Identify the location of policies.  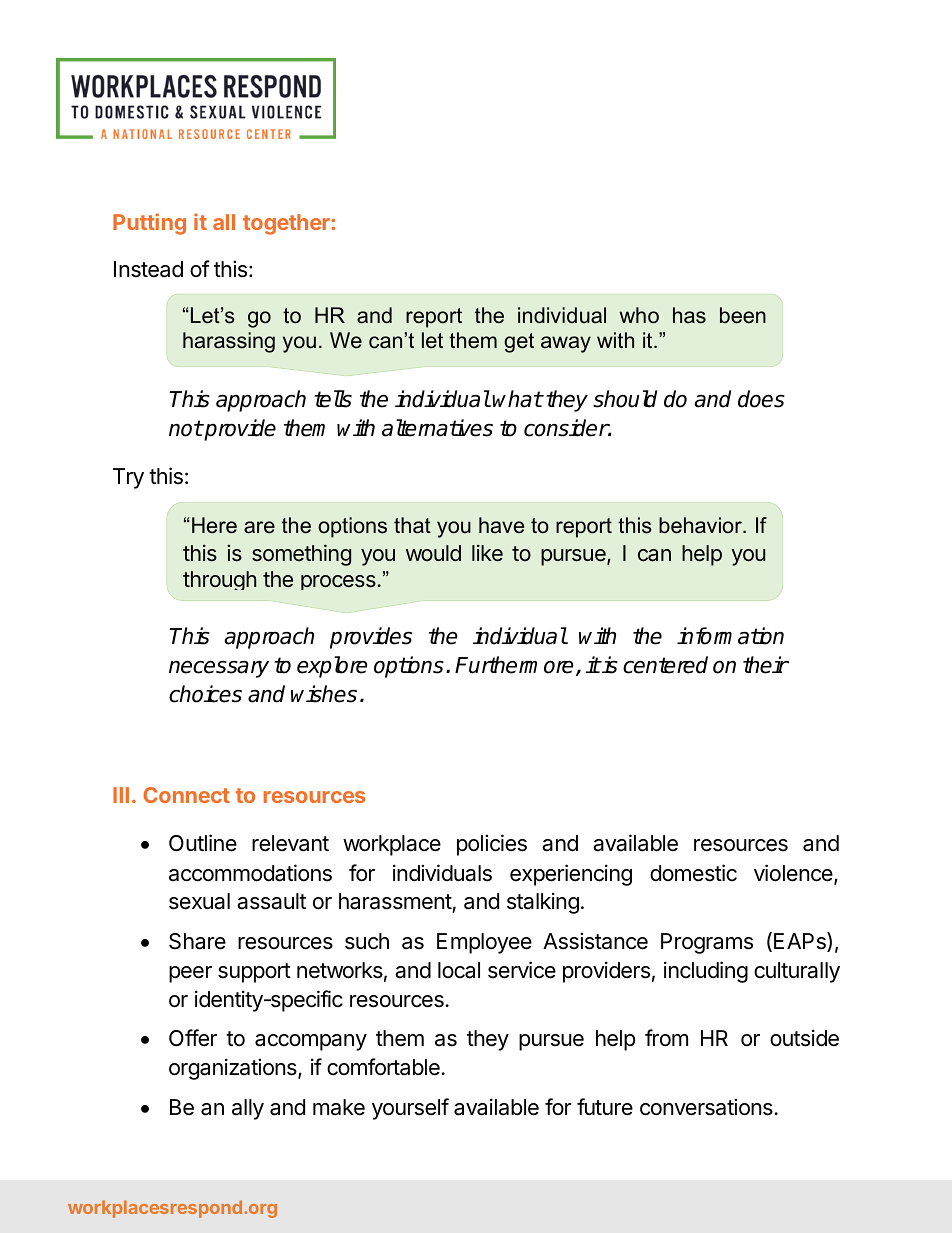
(492, 845).
